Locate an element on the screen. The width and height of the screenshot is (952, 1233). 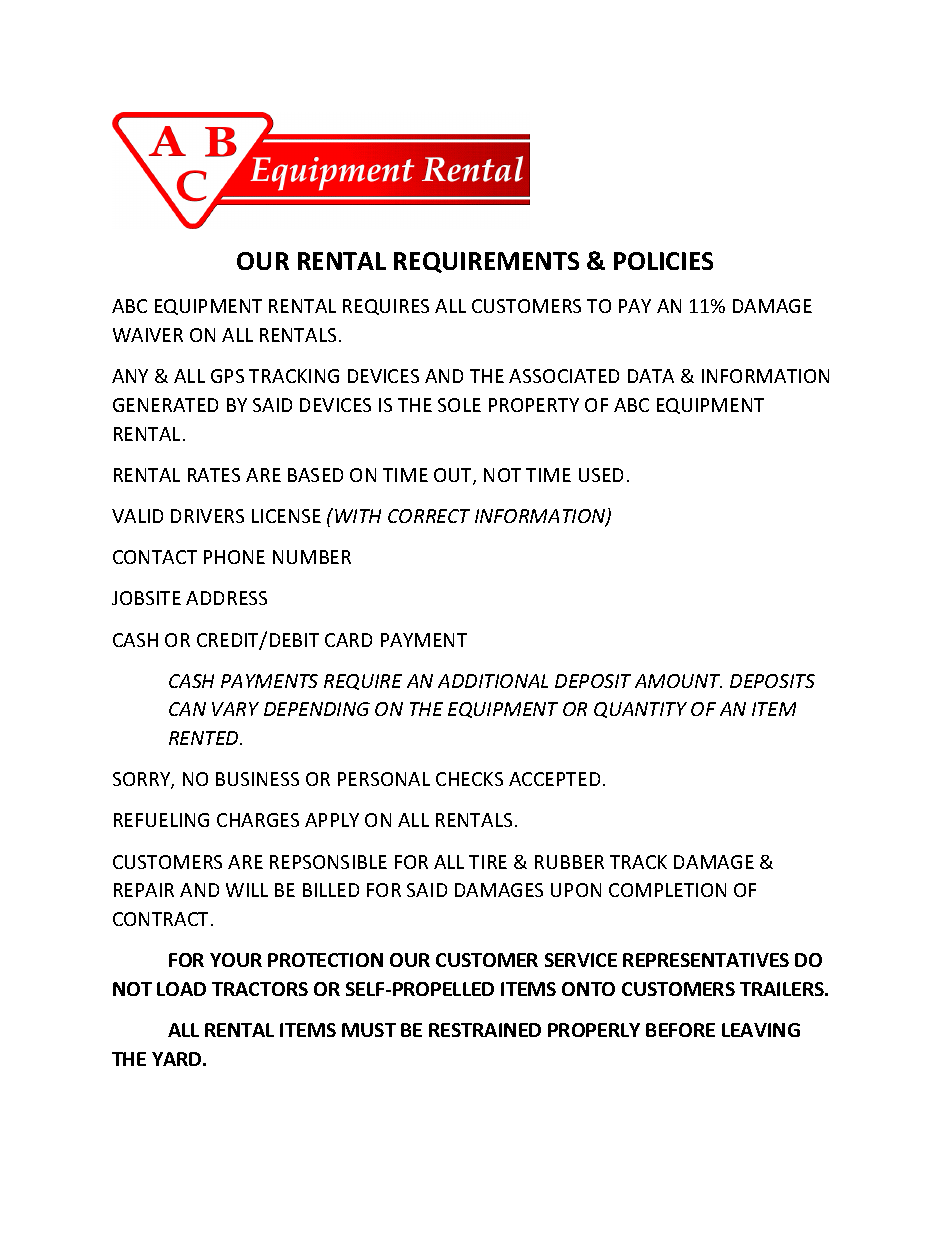
AMOUNT is located at coordinates (678, 681).
